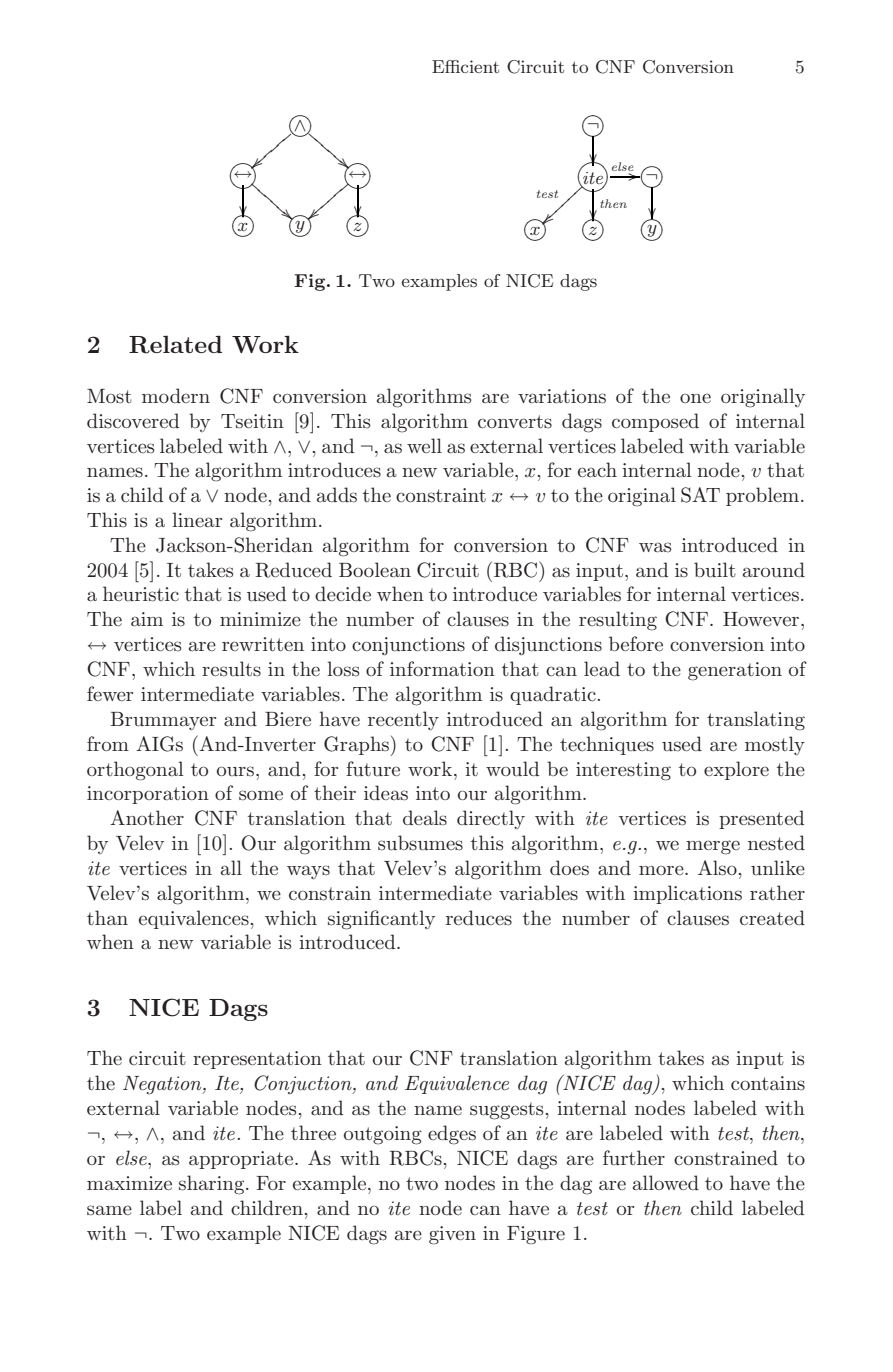 This document has width=893, height=1372. I want to click on representation, so click(257, 1060).
